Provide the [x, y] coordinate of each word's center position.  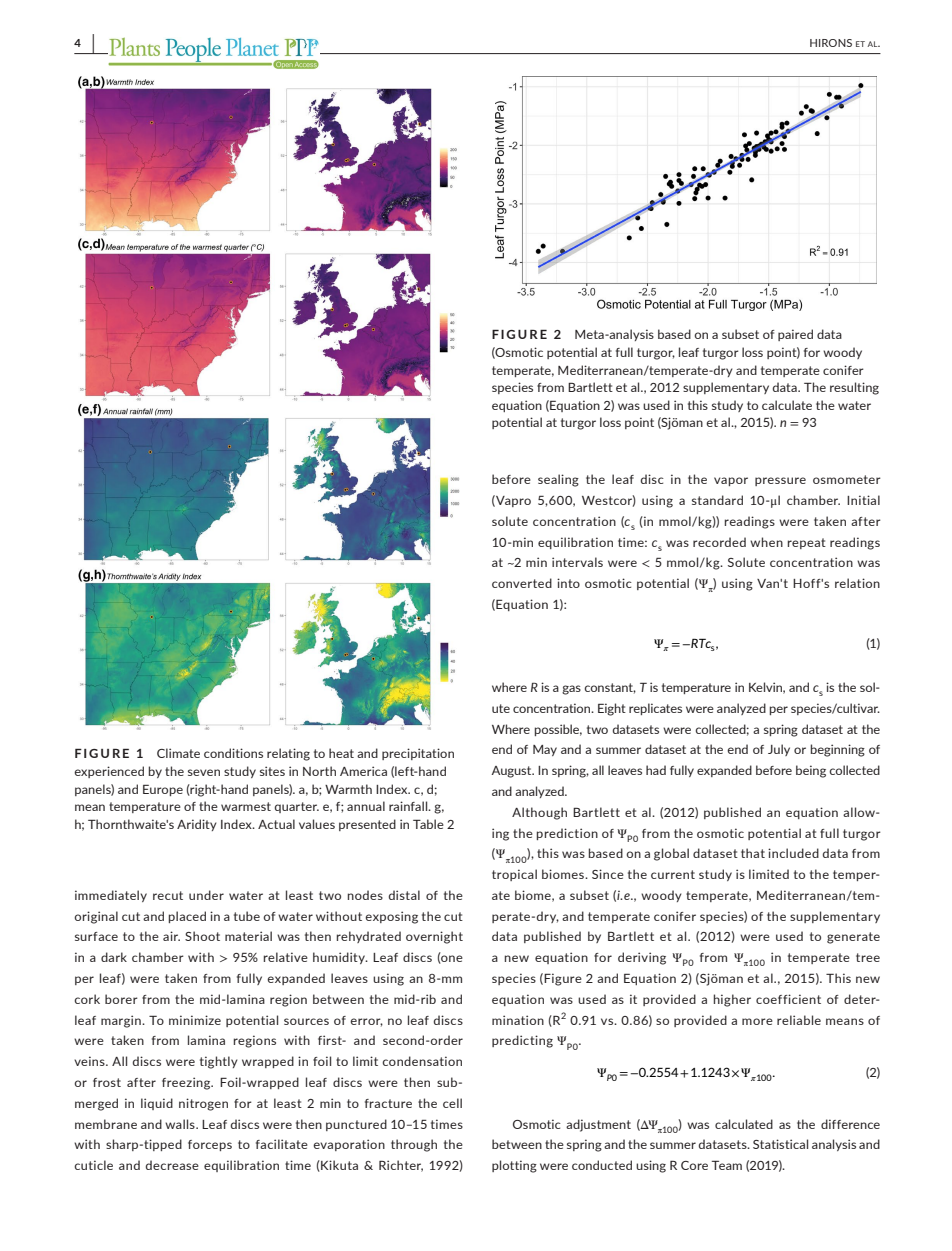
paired [795, 335]
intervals [577, 562]
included [793, 853]
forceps [210, 1145]
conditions [233, 753]
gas [571, 690]
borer [121, 999]
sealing [558, 480]
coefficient [788, 999]
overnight [434, 937]
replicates [655, 709]
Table [428, 824]
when [766, 542]
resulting [854, 388]
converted [522, 583]
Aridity [197, 825]
